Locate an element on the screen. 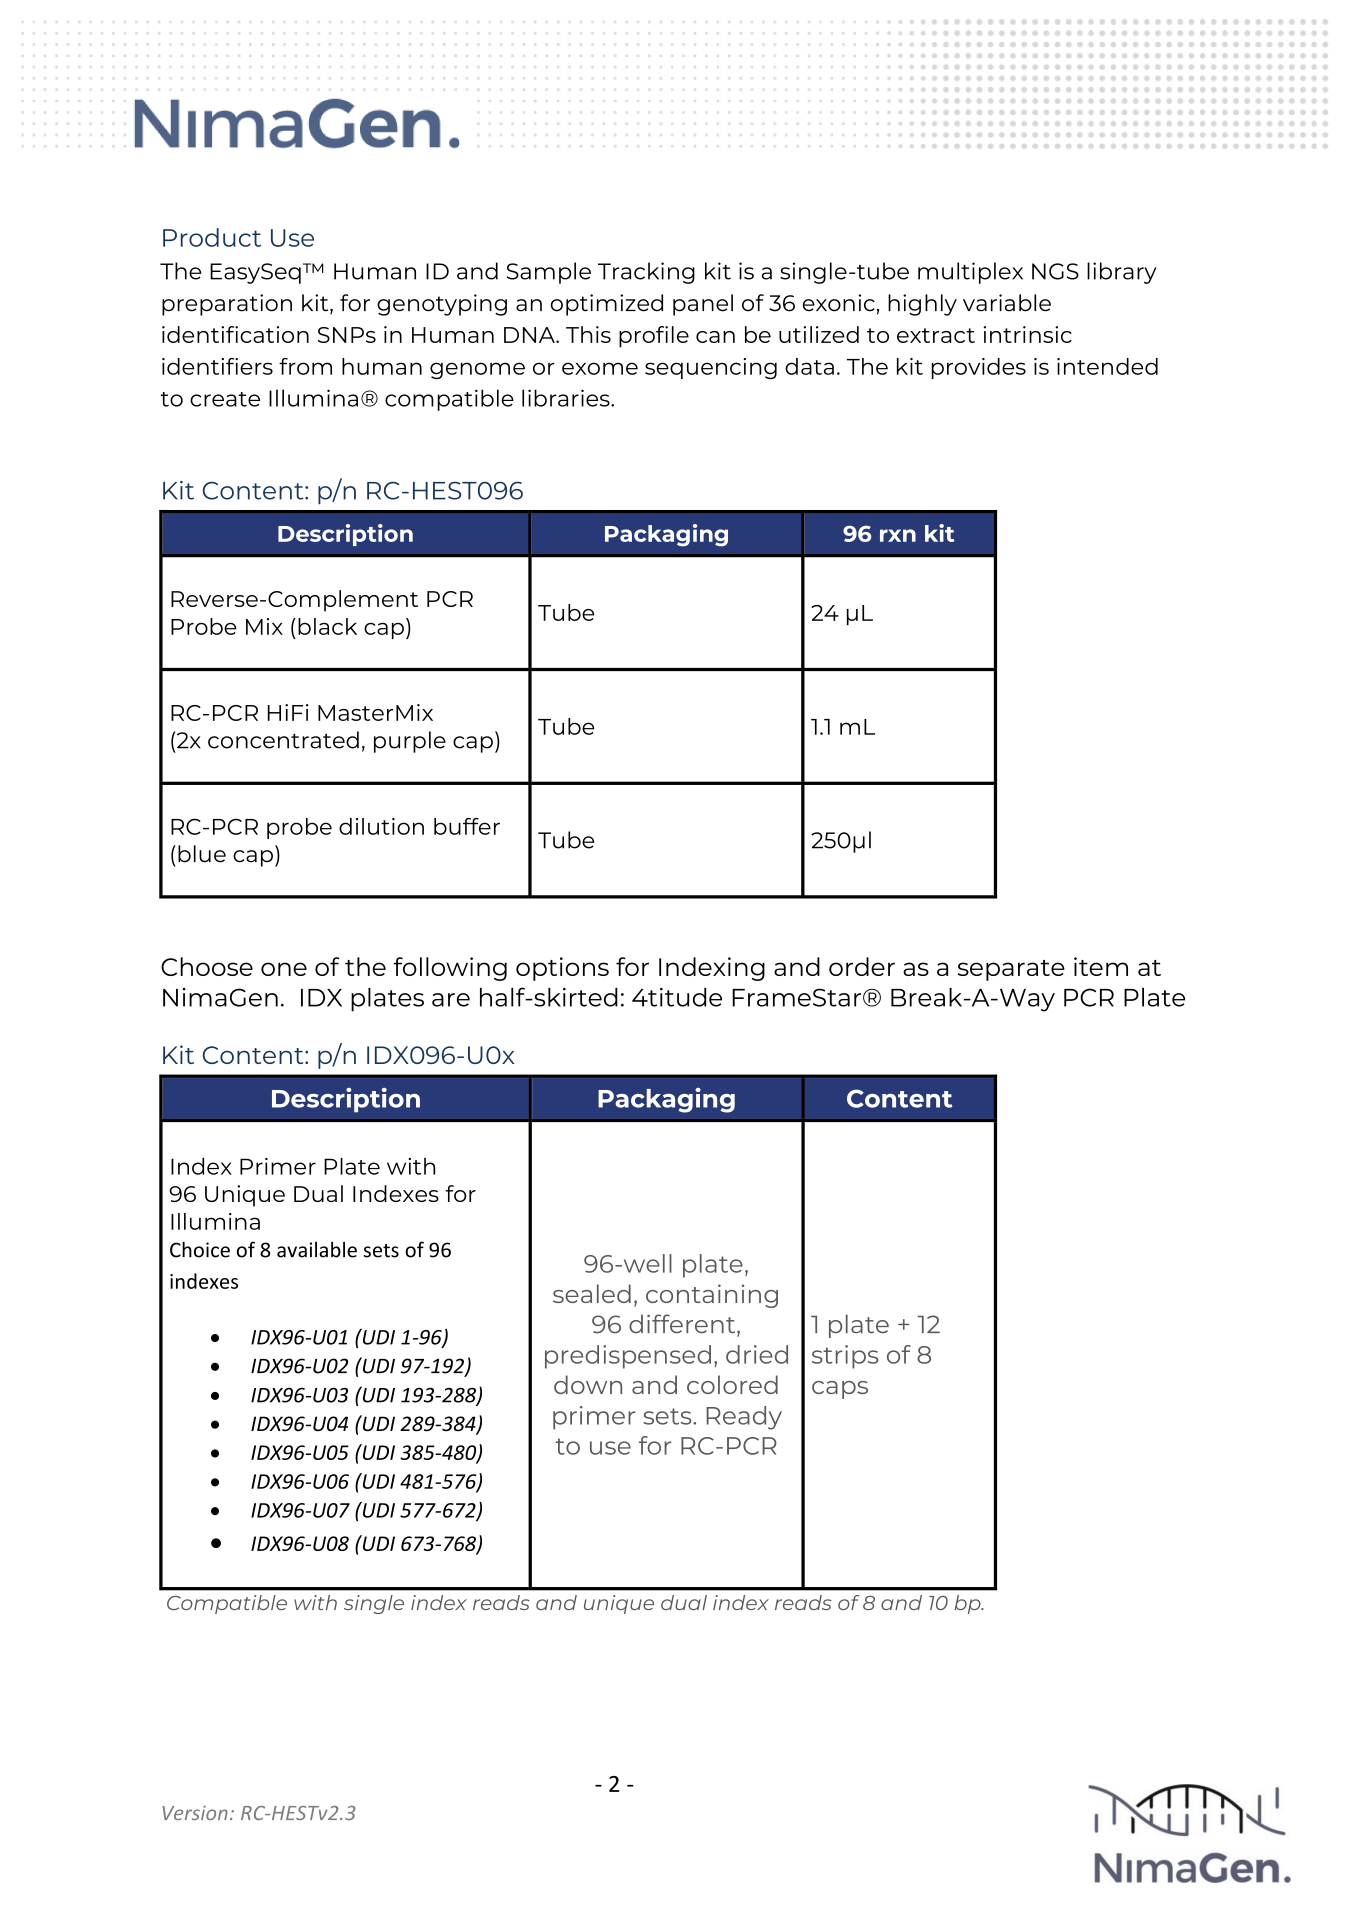 The image size is (1348, 1906). containing is located at coordinates (712, 1296).
